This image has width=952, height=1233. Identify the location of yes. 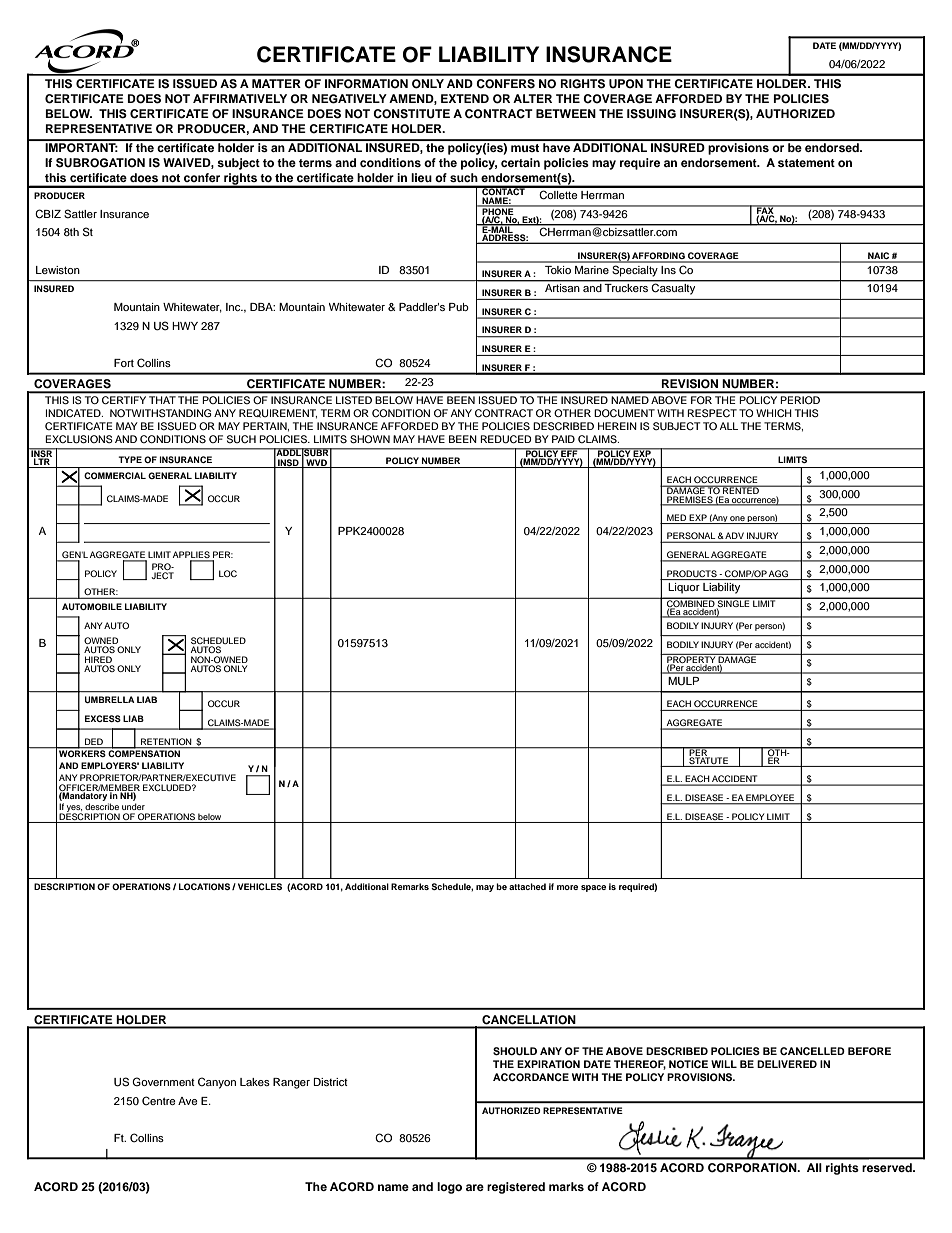
(74, 810).
